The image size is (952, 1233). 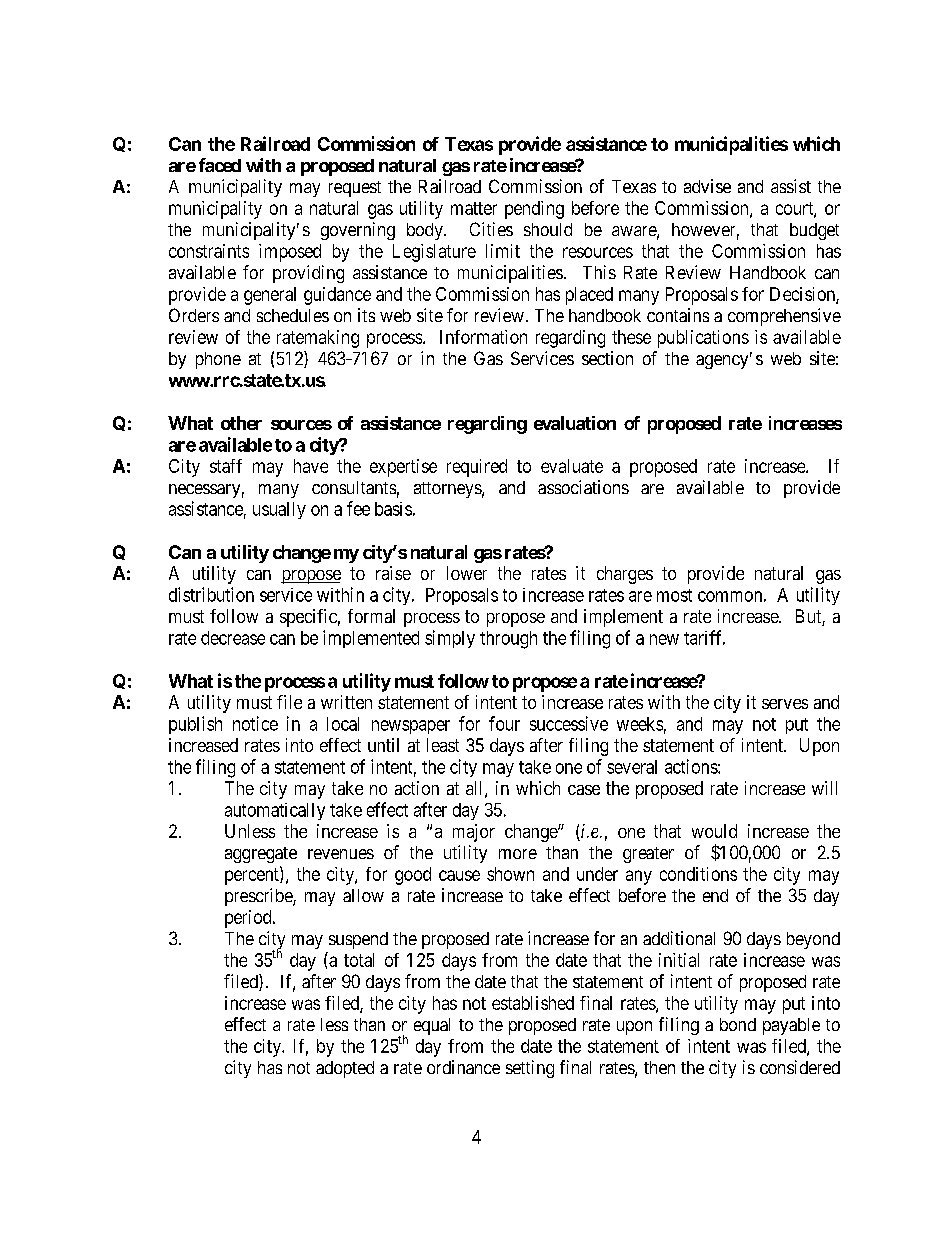 What do you see at coordinates (518, 854) in the document?
I see `more` at bounding box center [518, 854].
